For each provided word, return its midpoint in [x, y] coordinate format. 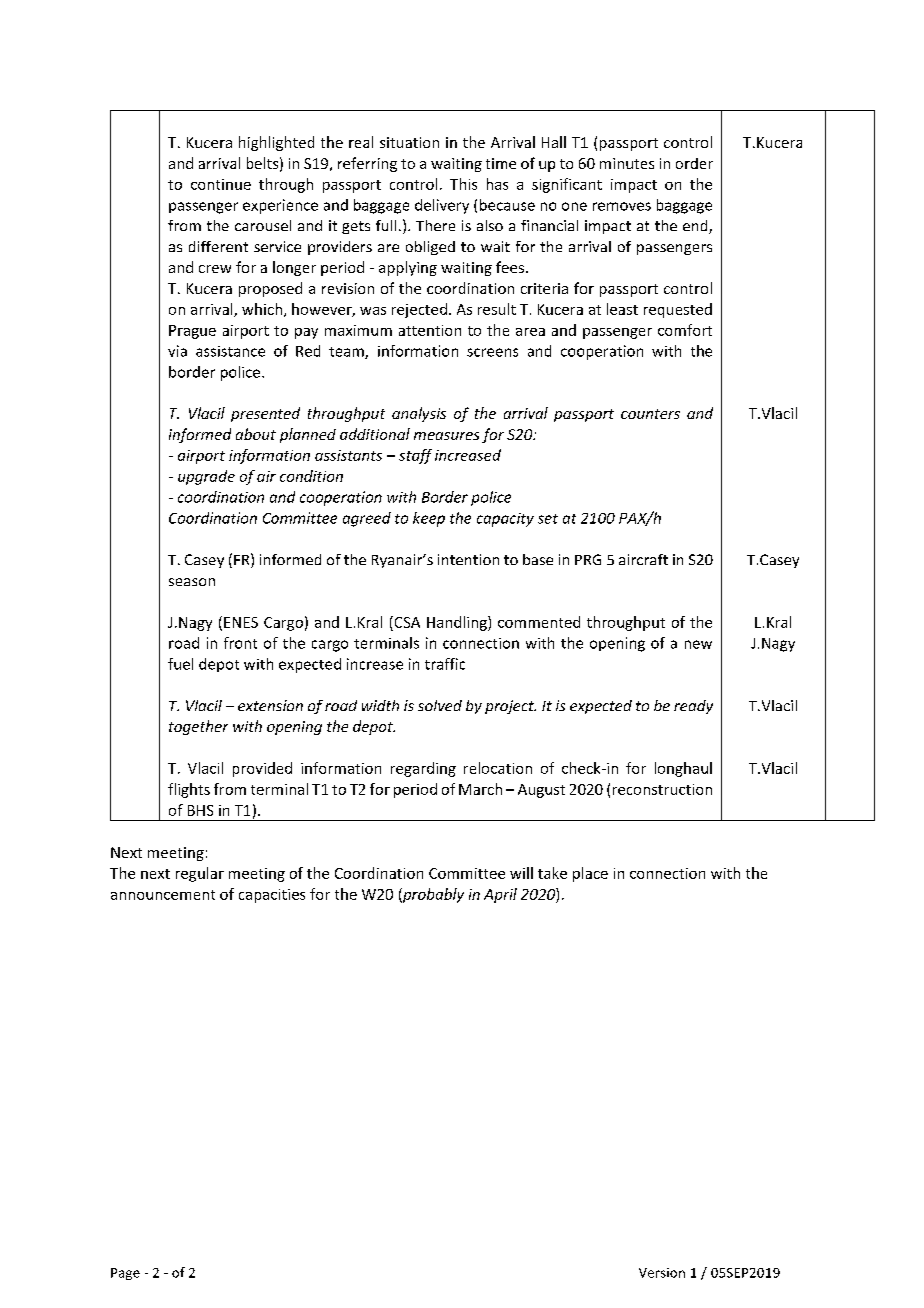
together [198, 727]
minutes [627, 163]
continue [221, 184]
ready [693, 707]
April [500, 895]
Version [662, 1273]
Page [125, 1274]
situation [409, 142]
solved [440, 705]
